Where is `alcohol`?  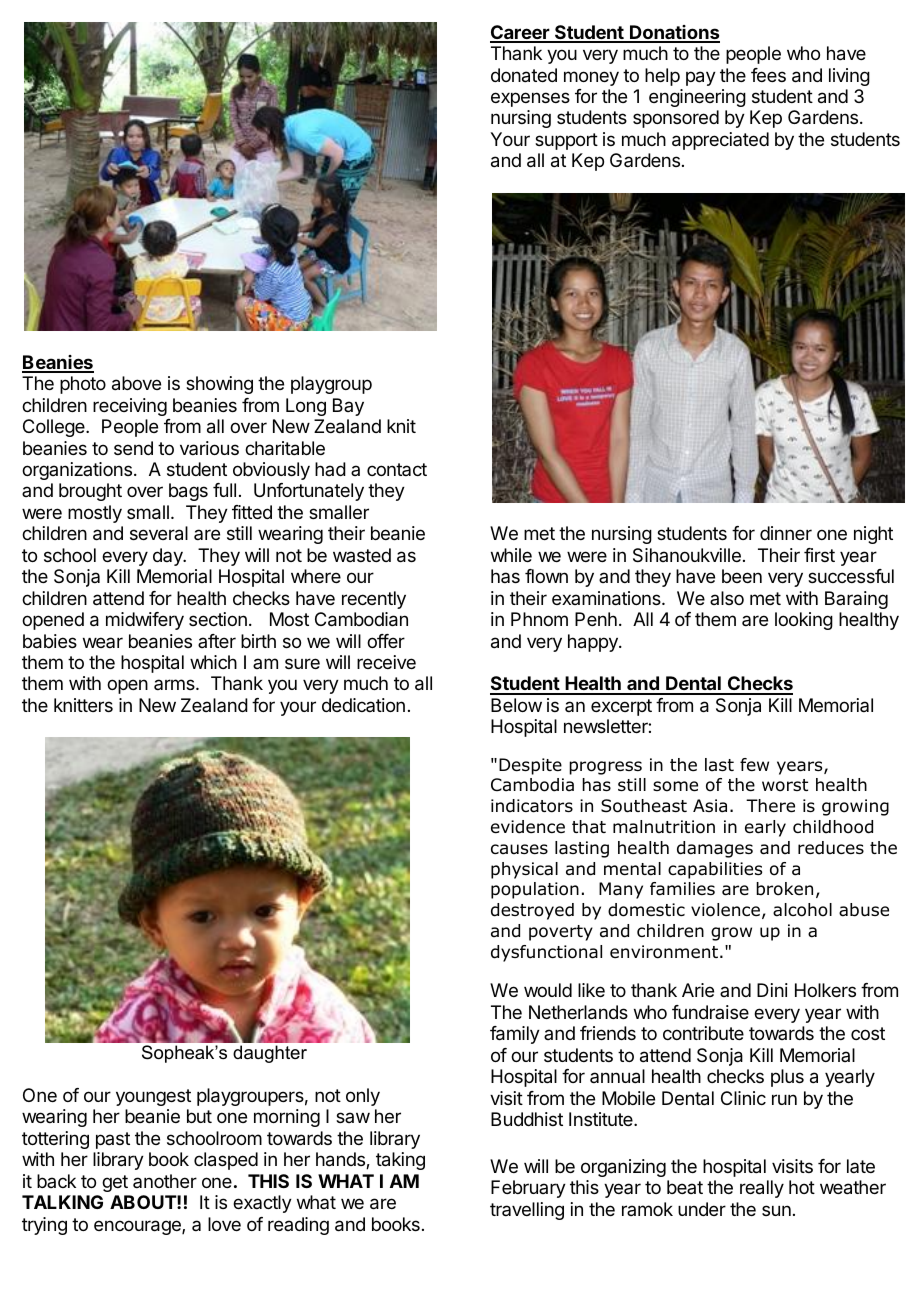 alcohol is located at coordinates (802, 910).
